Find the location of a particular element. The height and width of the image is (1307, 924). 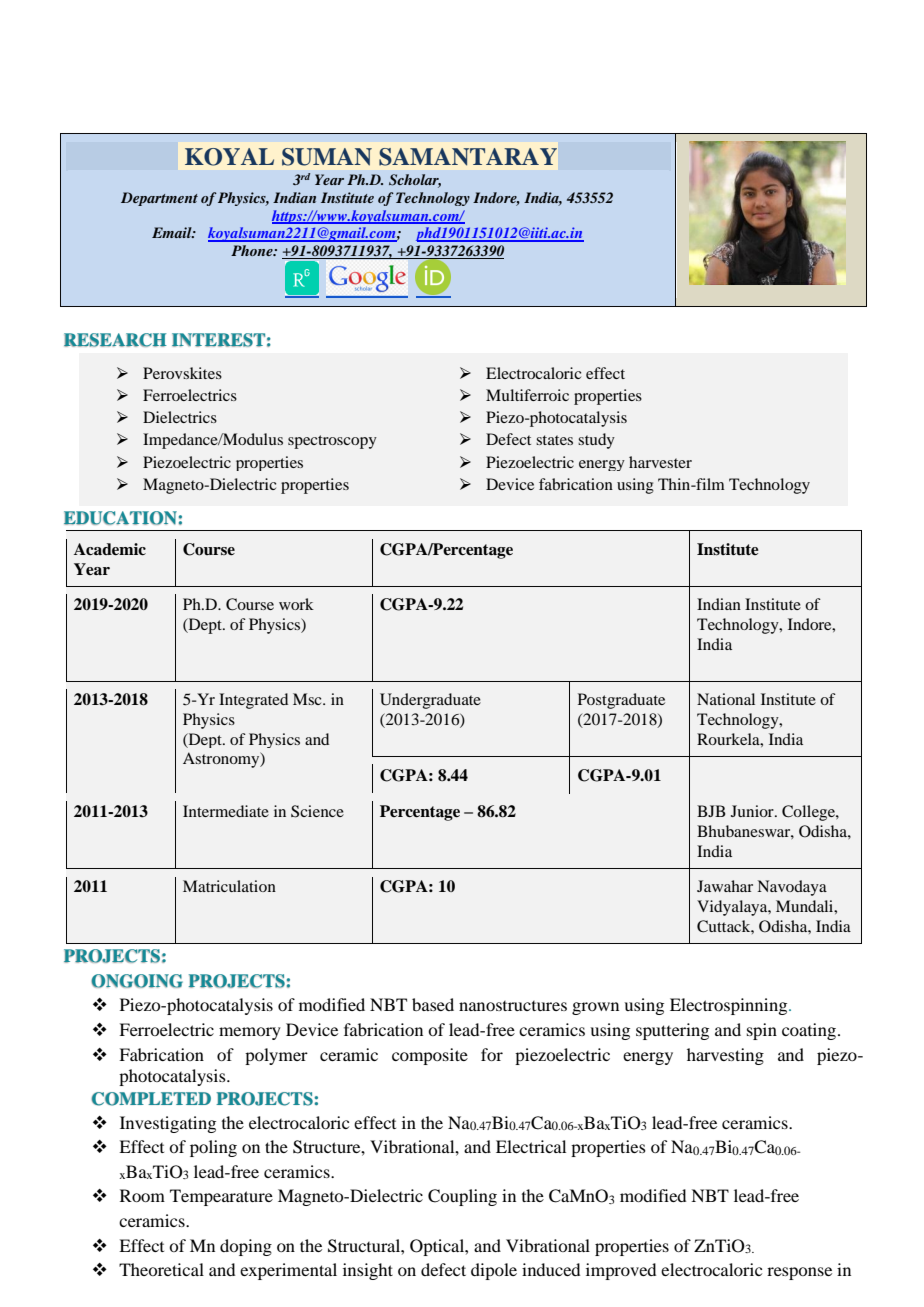

harvesting is located at coordinates (725, 1056).
